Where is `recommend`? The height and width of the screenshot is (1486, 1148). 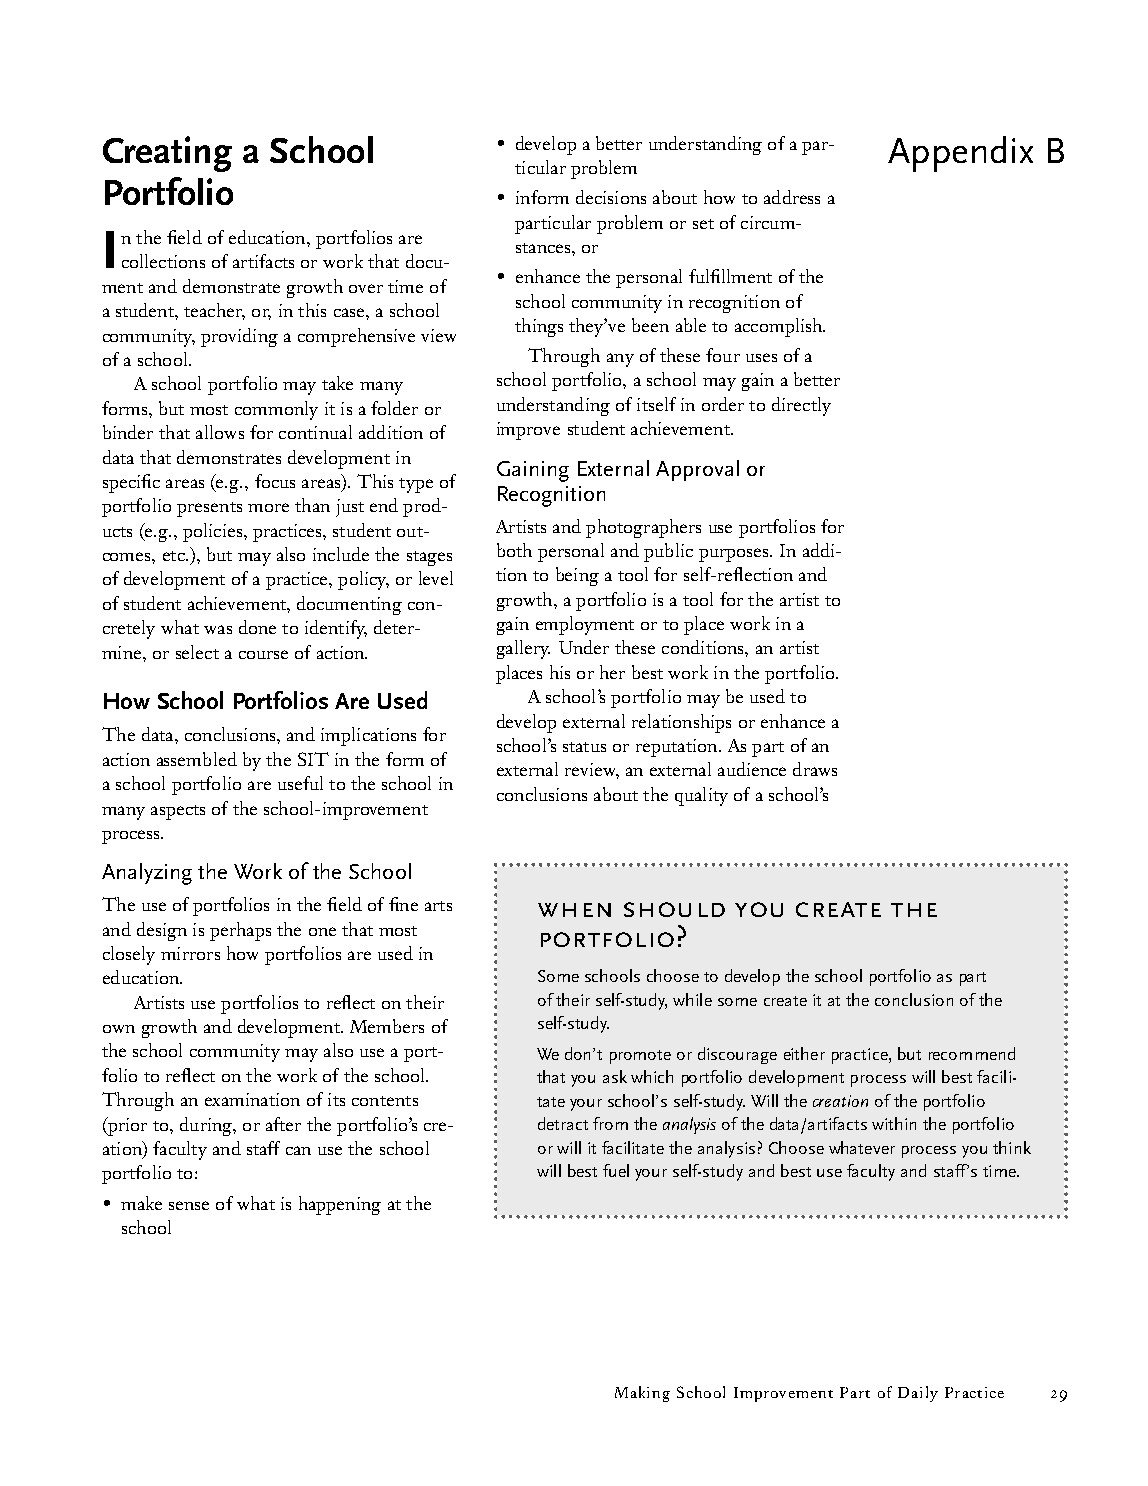
recommend is located at coordinates (972, 1053).
